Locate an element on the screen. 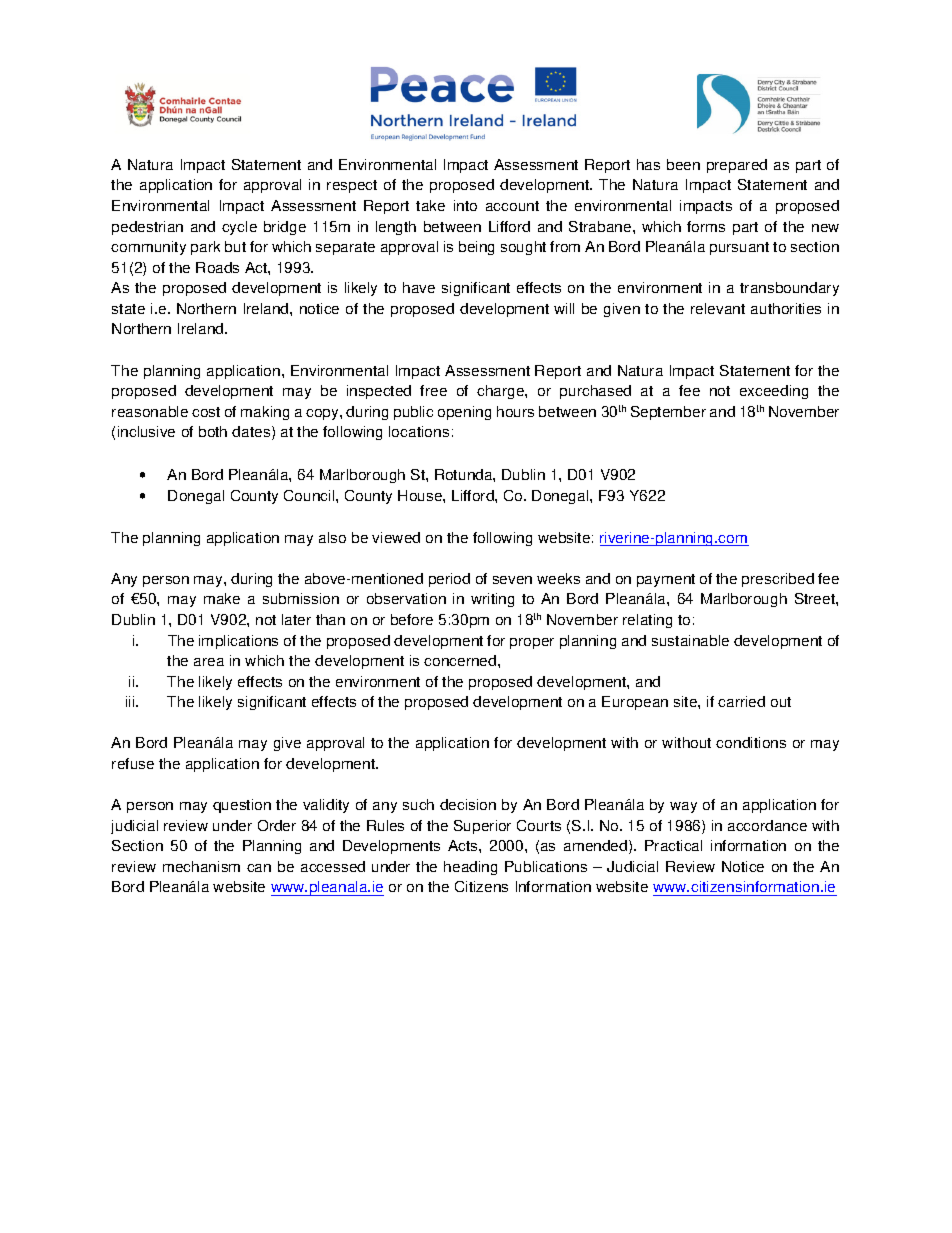 This screenshot has width=952, height=1233. opening is located at coordinates (464, 413).
